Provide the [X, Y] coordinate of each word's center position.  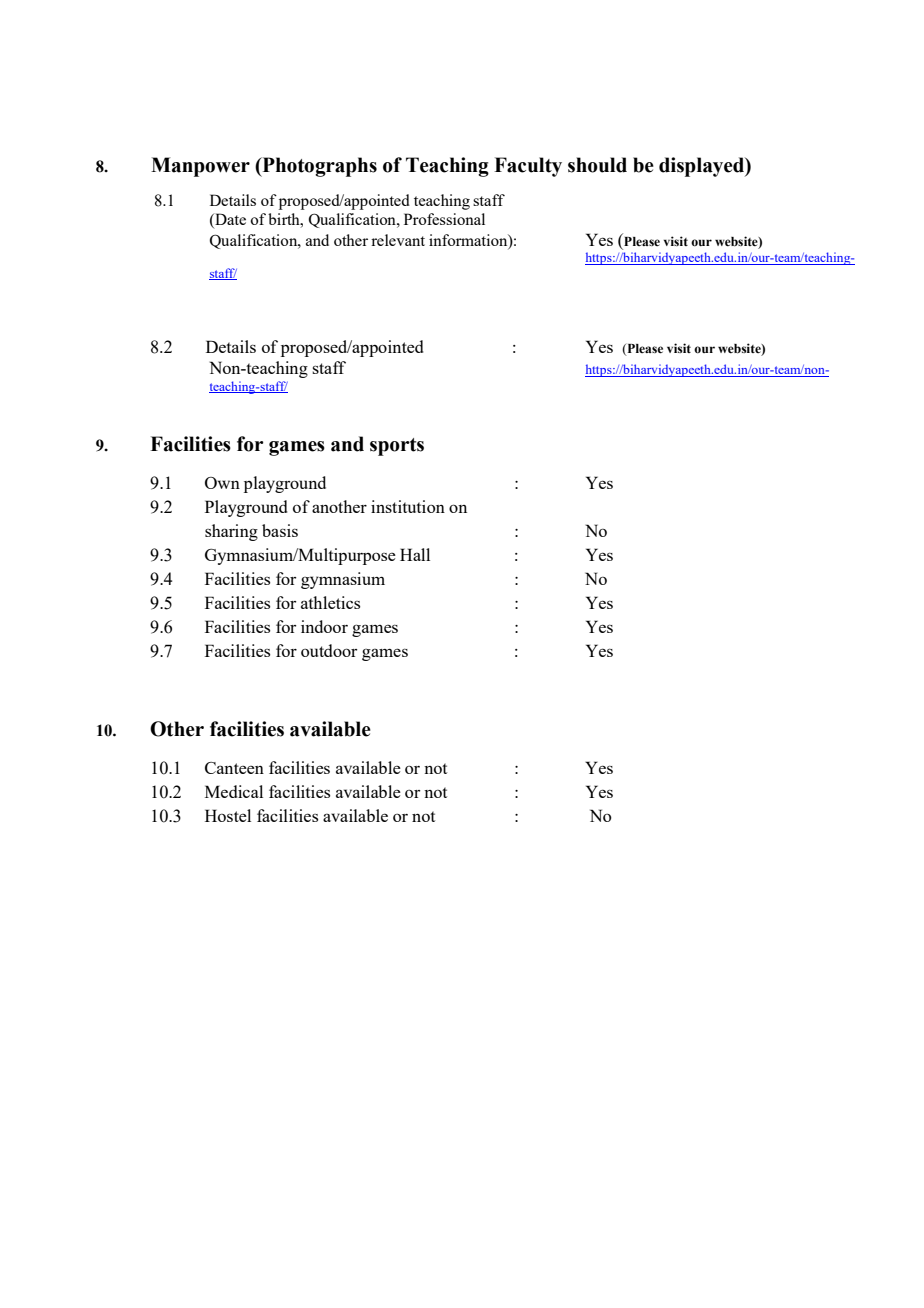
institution [408, 506]
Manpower [200, 167]
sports [397, 447]
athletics [330, 602]
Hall [415, 554]
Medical [234, 791]
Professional [444, 219]
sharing [231, 532]
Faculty [528, 167]
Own [222, 483]
